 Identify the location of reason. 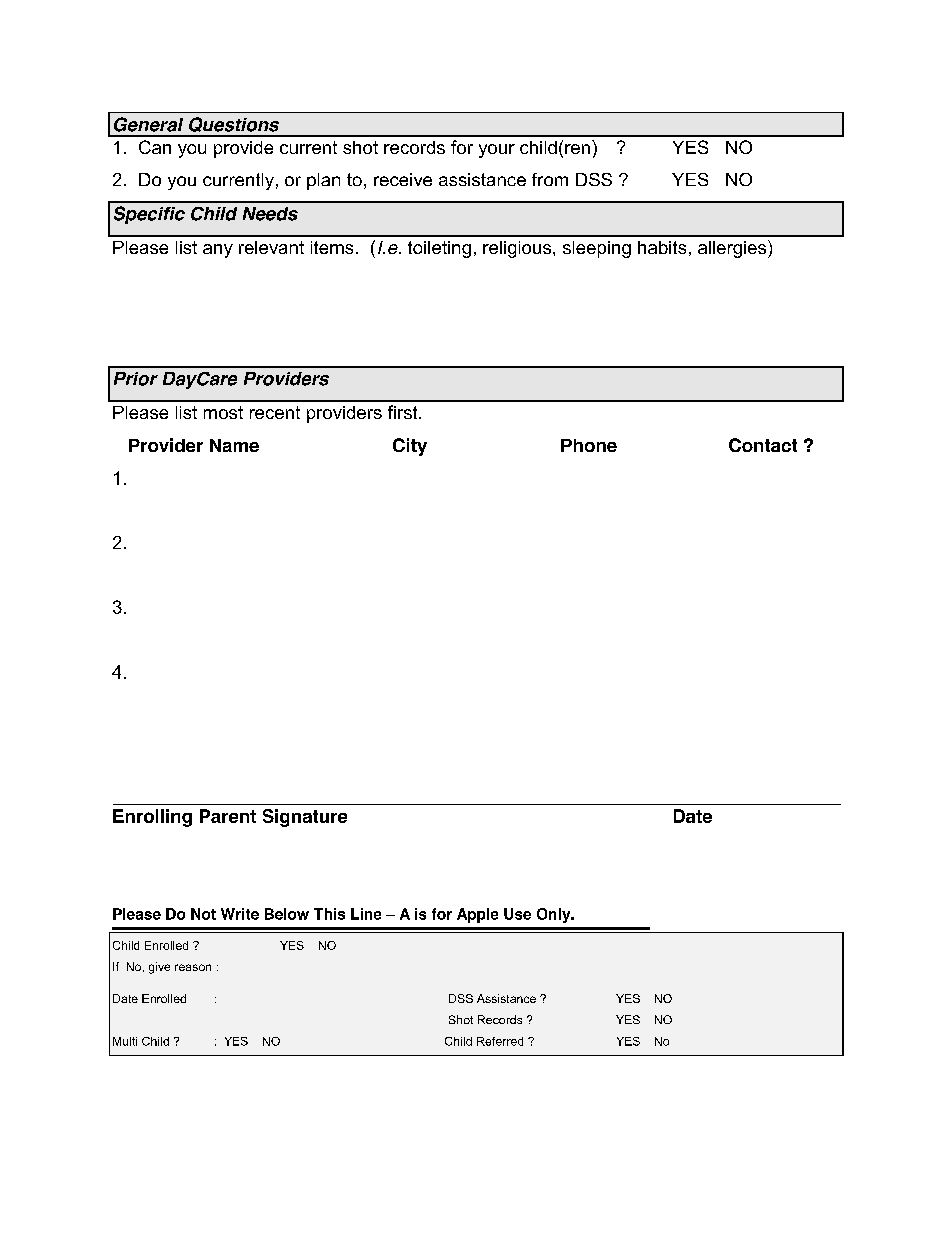
(193, 967).
